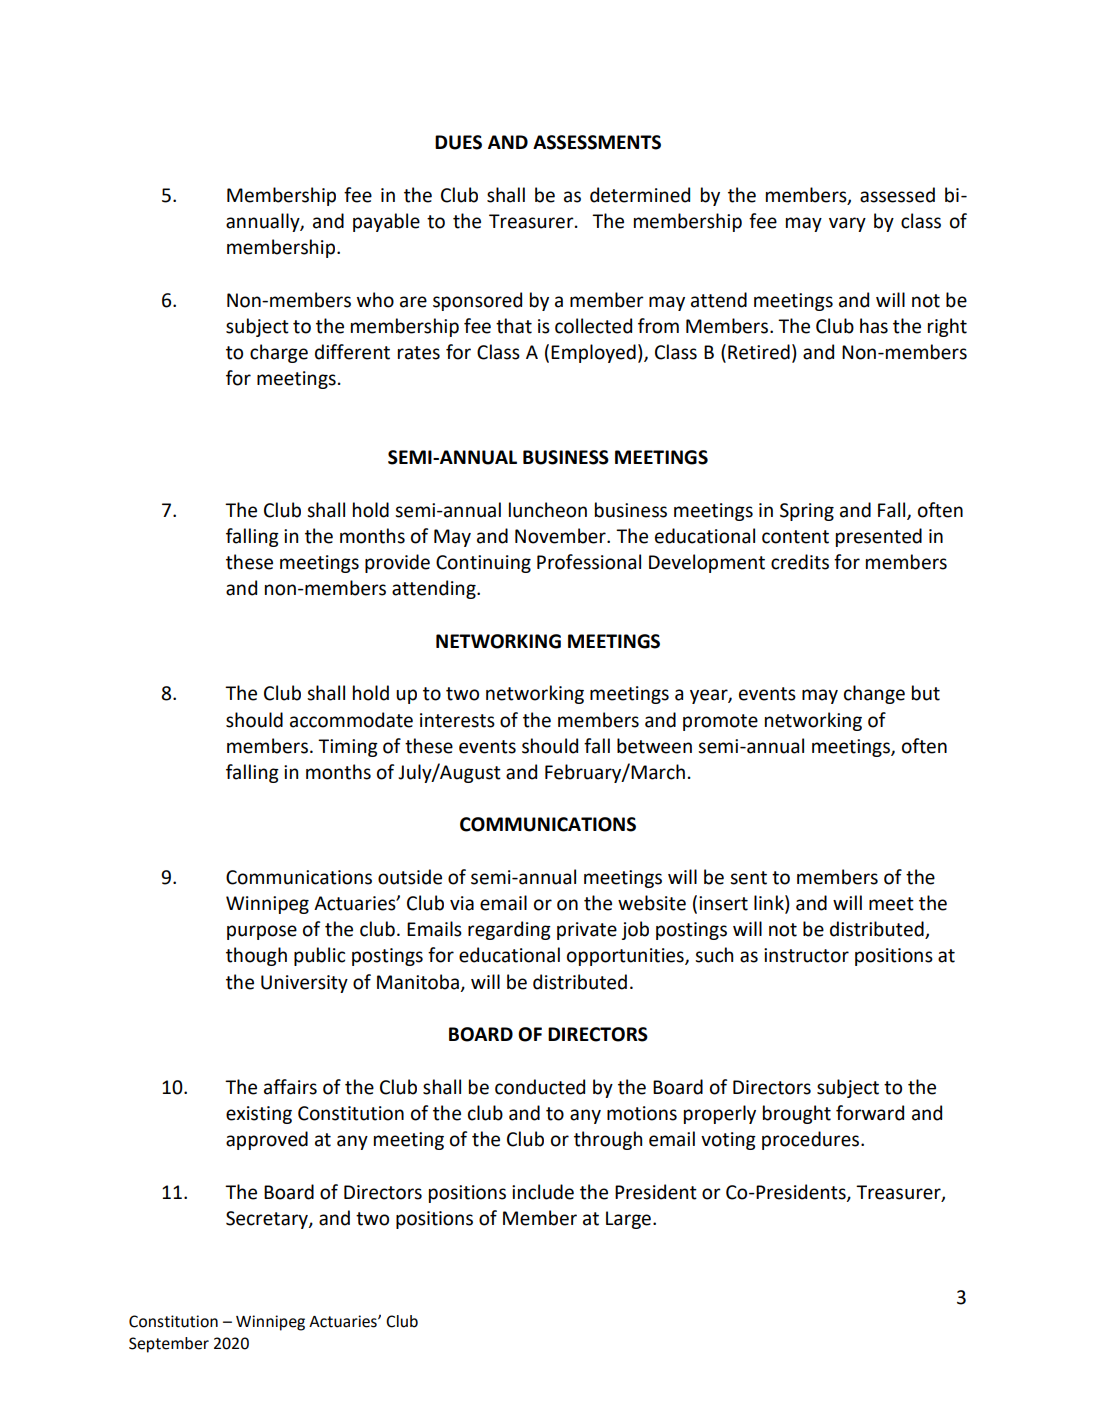 Image resolution: width=1096 pixels, height=1418 pixels. Describe the element at coordinates (169, 1345) in the image. I see `September` at that location.
